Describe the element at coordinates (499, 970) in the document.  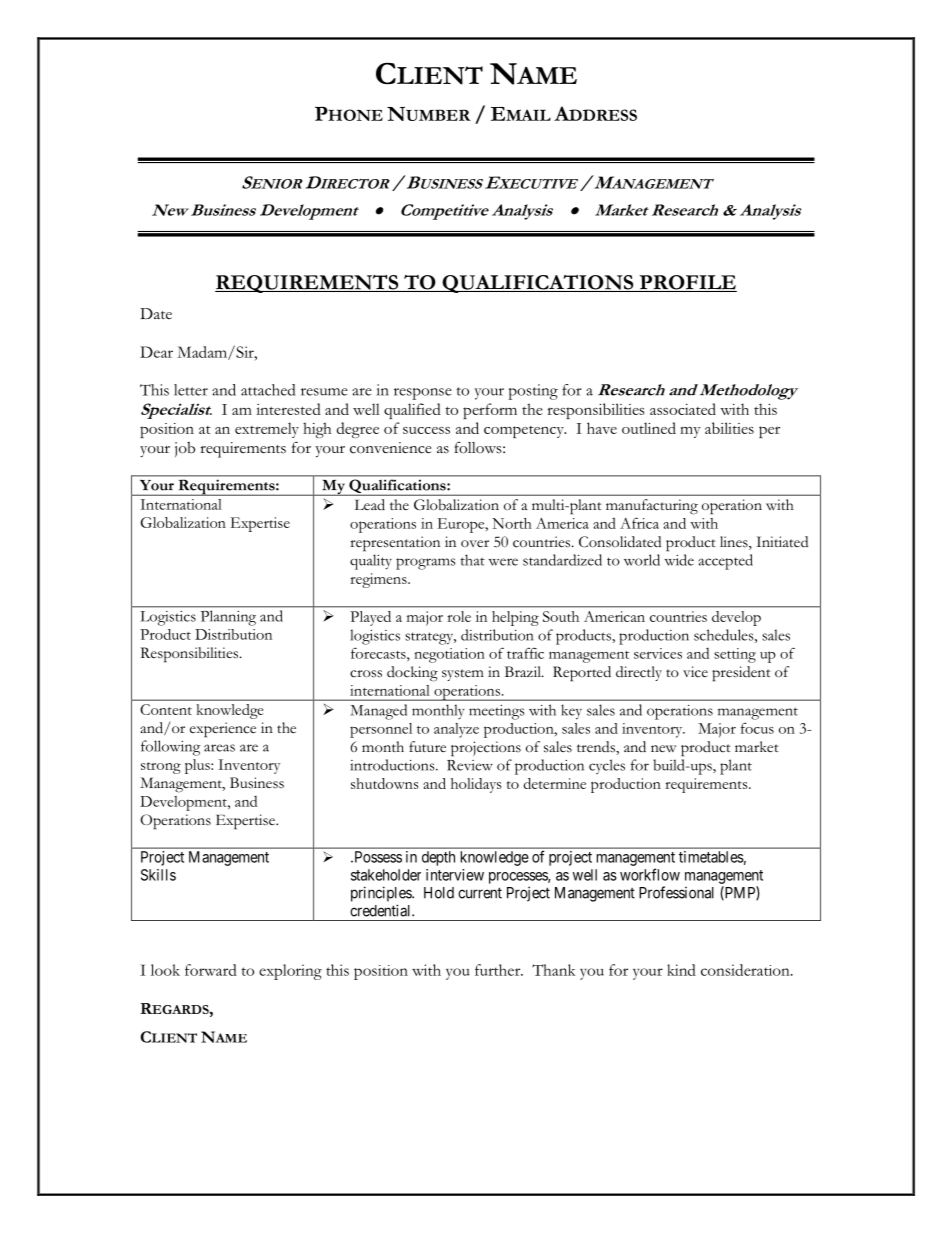
I see `further` at that location.
